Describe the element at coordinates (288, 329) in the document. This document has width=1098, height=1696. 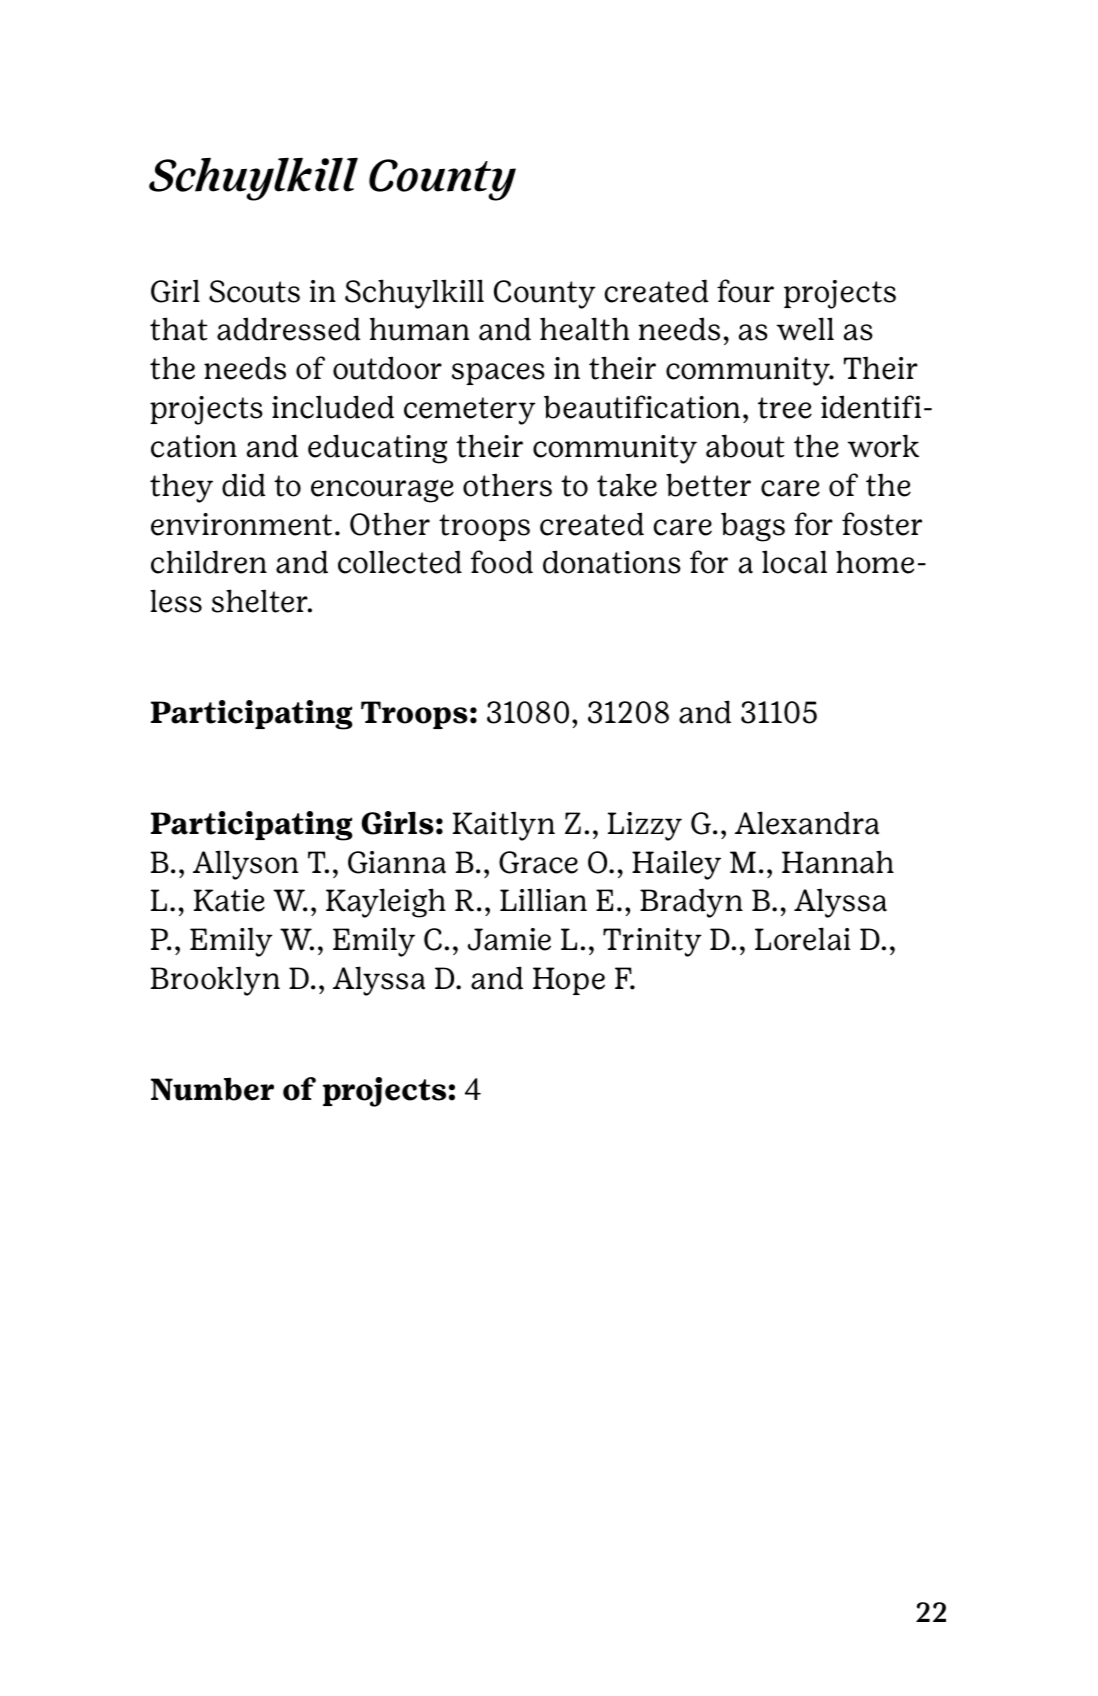
I see `addressed` at that location.
